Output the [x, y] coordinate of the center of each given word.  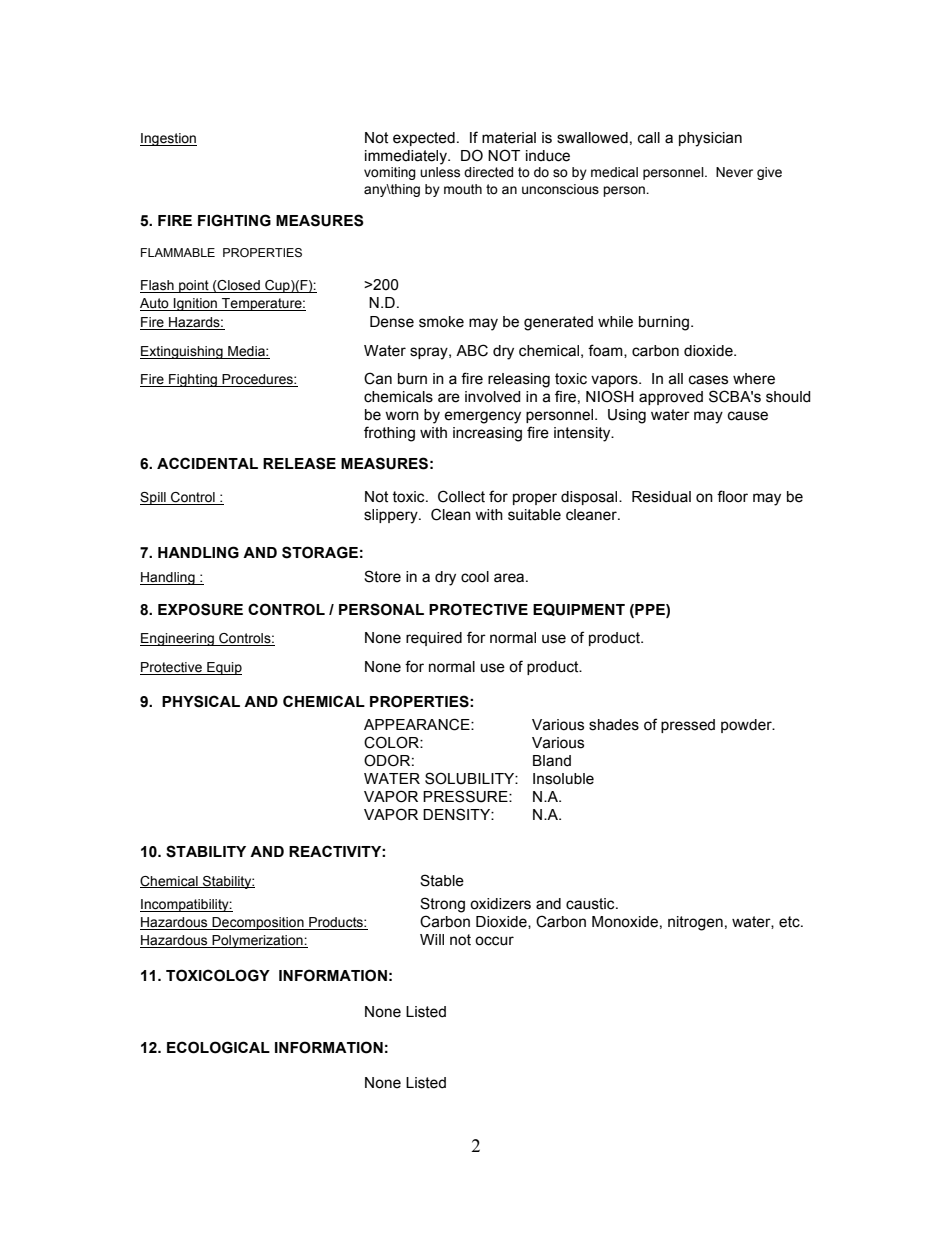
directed [488, 172]
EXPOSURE [200, 609]
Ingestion [168, 139]
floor [732, 496]
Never [734, 172]
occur [494, 941]
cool [475, 577]
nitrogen [695, 923]
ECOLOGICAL [218, 1047]
